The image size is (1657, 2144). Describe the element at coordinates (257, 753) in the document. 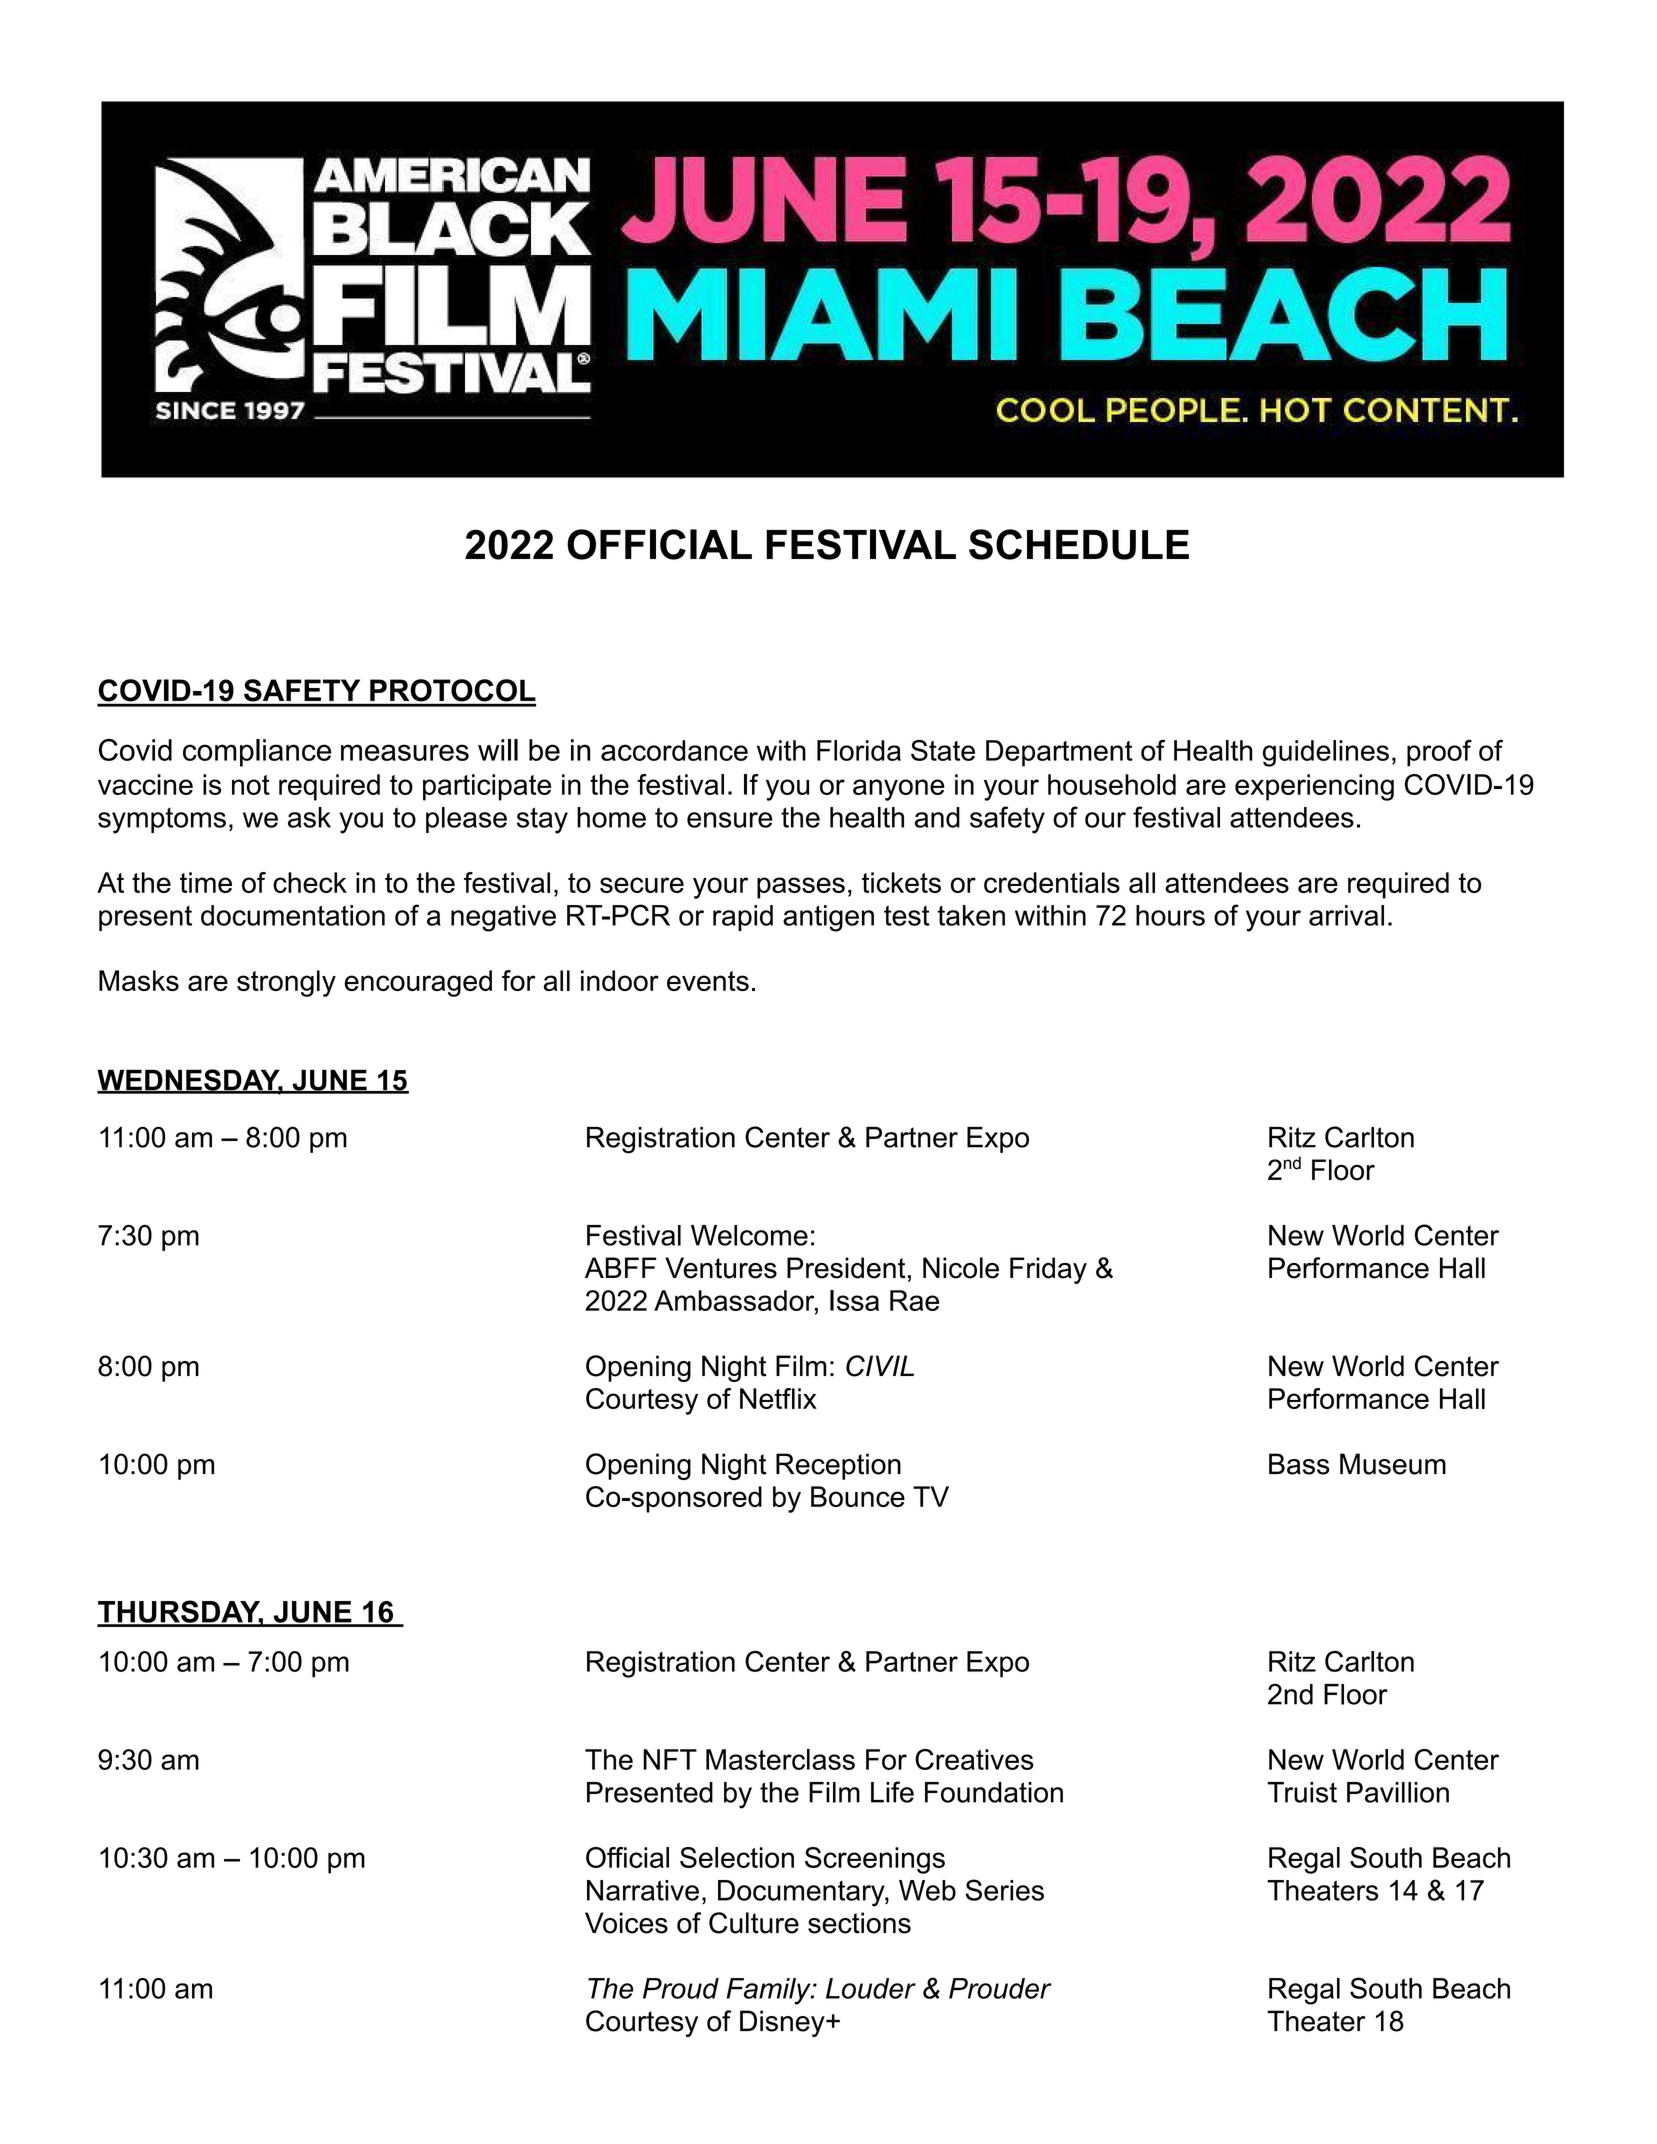

I see `compliance` at that location.
